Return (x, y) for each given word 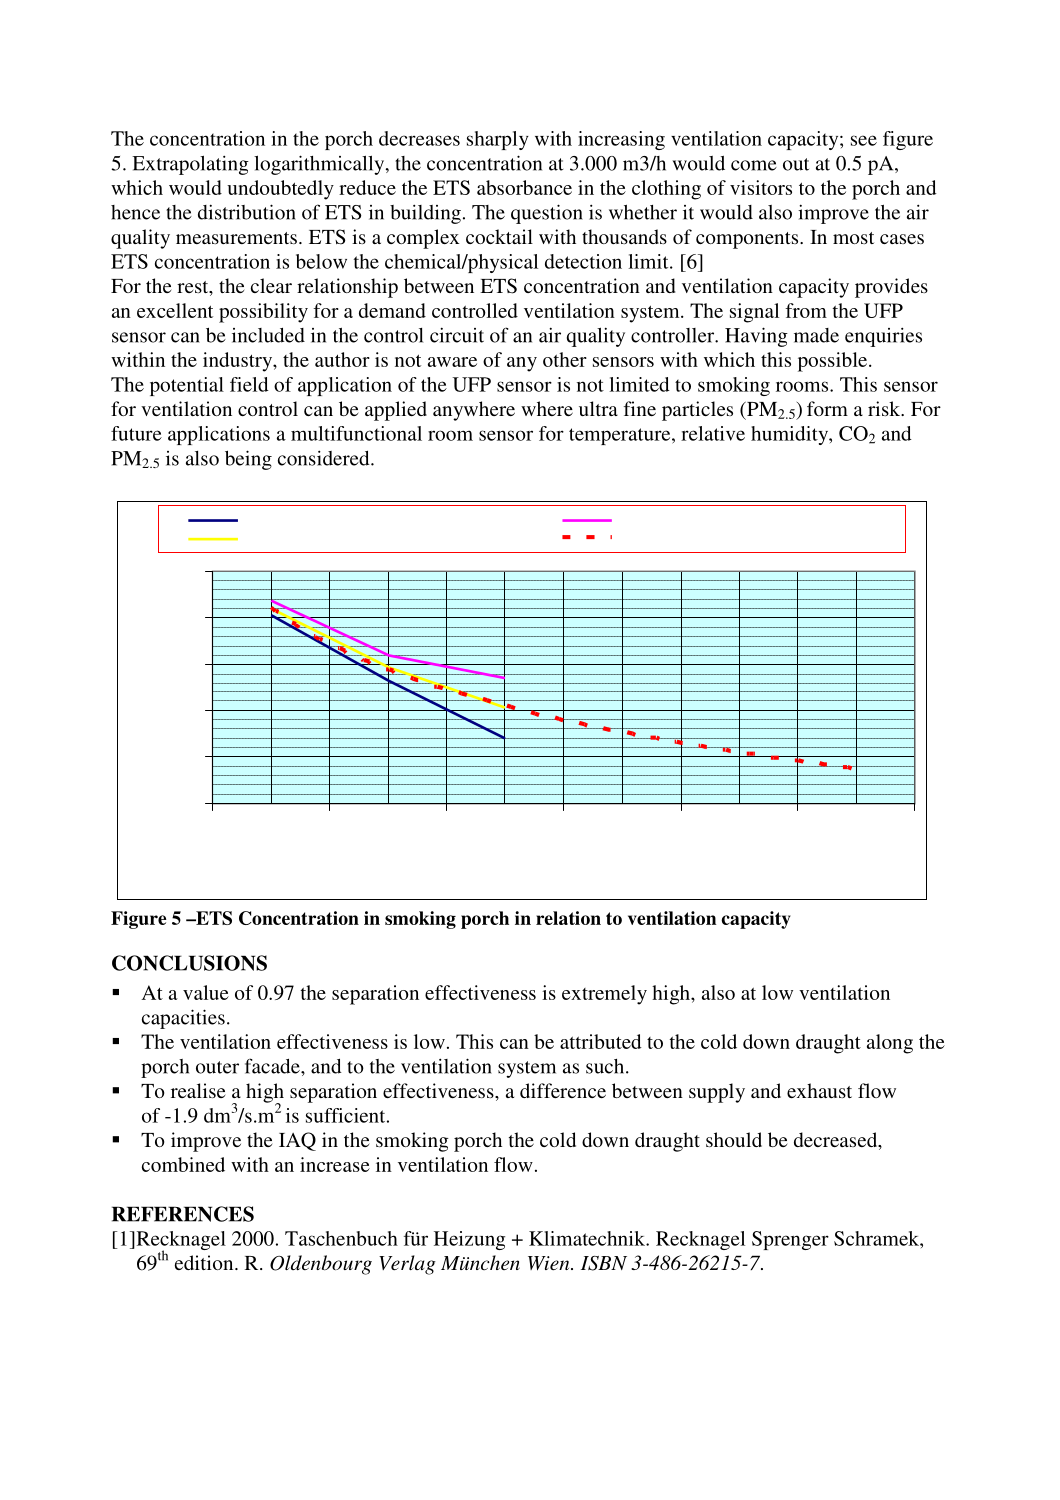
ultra (598, 408)
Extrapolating (190, 165)
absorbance (524, 187)
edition (205, 1262)
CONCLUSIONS (189, 963)
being (248, 460)
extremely (604, 995)
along (890, 1044)
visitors (761, 187)
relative (713, 433)
